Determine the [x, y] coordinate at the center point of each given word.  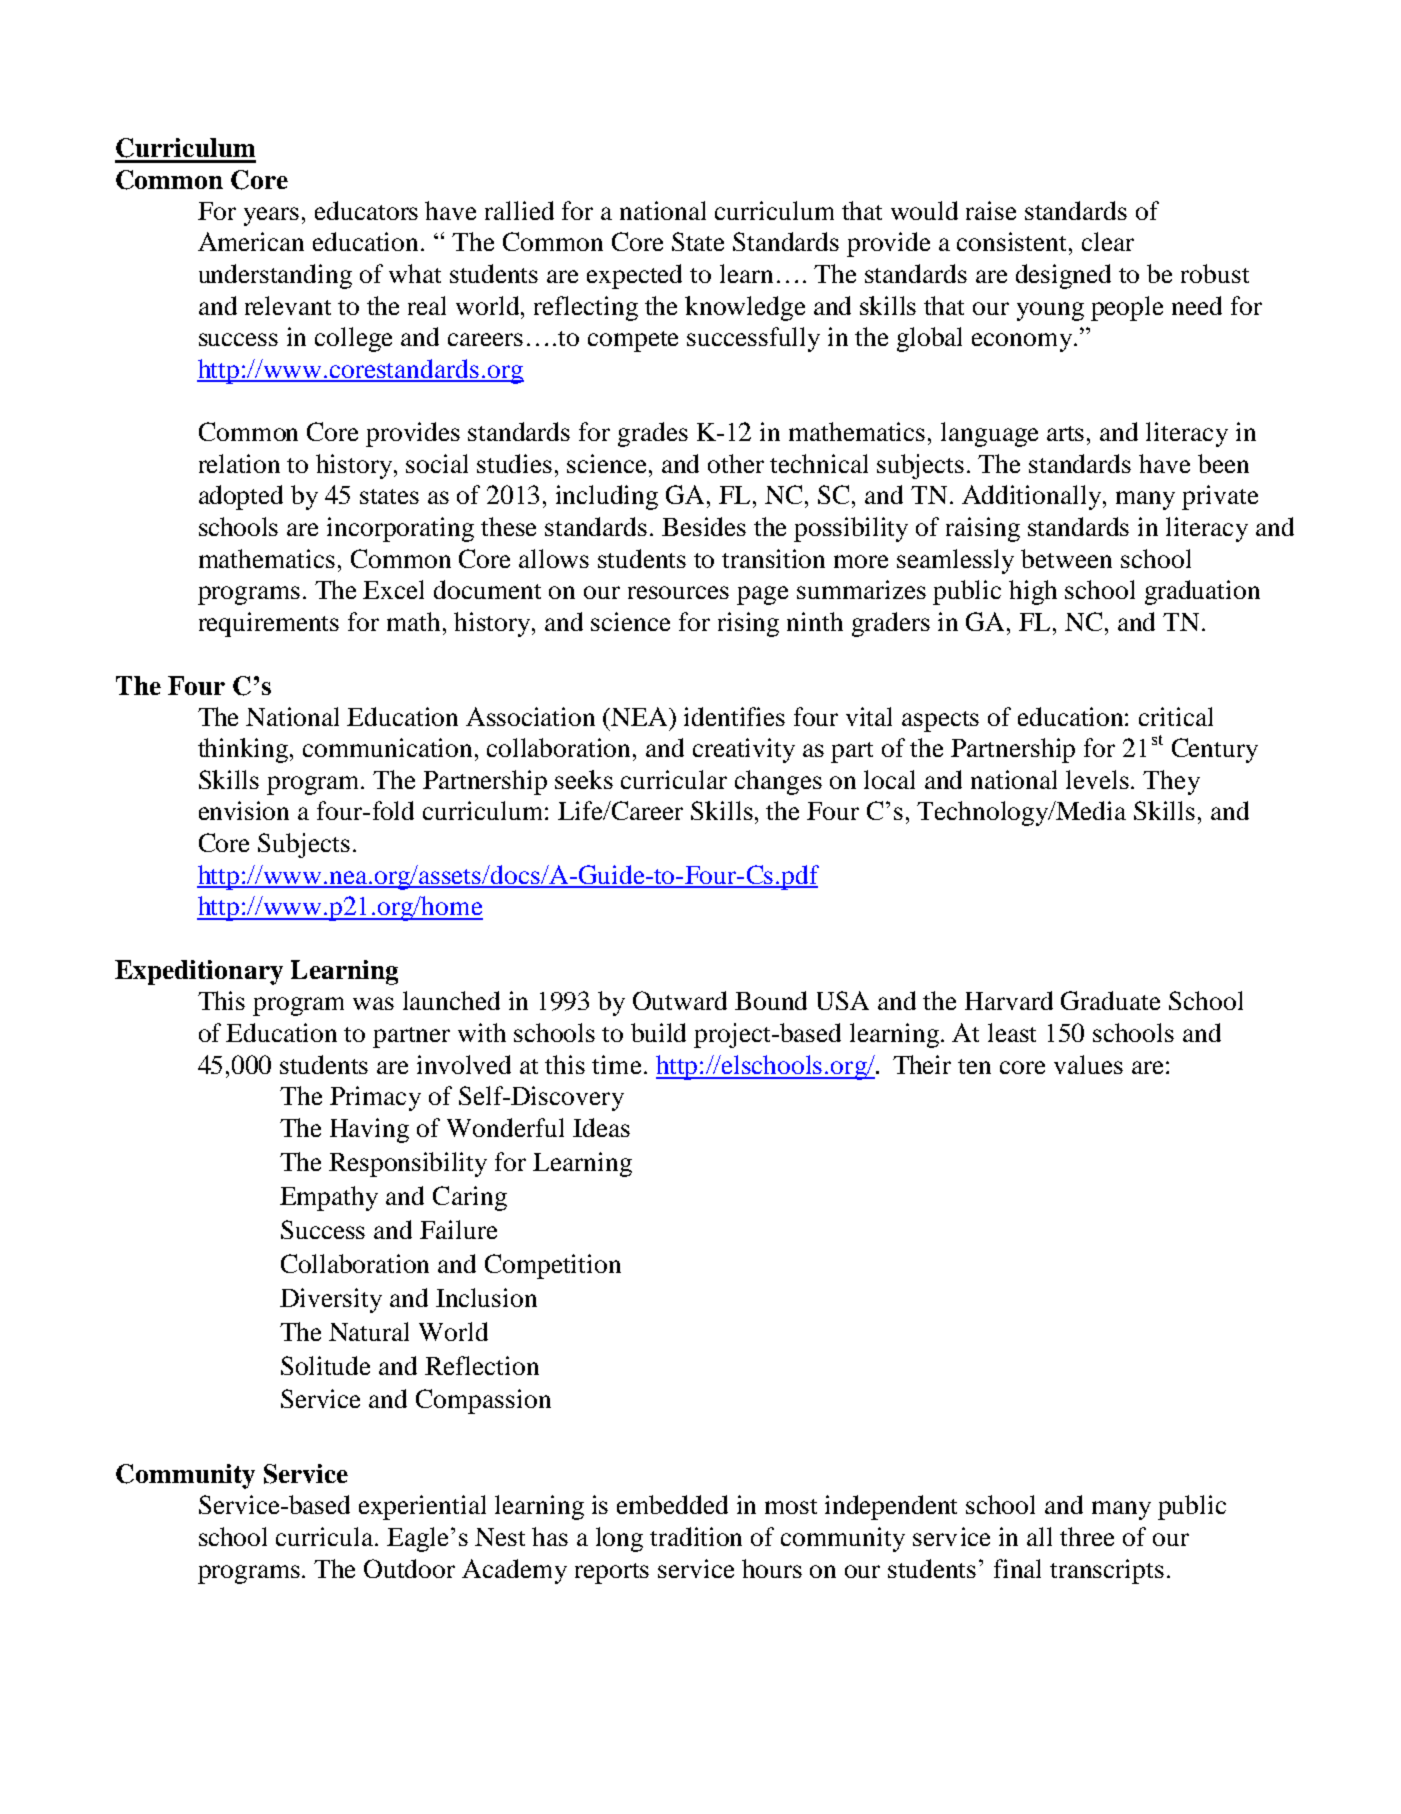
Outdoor [409, 1568]
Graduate [1110, 1000]
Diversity [331, 1300]
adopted [241, 497]
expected [634, 276]
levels [1099, 779]
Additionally [1031, 497]
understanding [275, 276]
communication [389, 747]
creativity [744, 750]
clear [1108, 241]
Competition [553, 1266]
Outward [680, 1000]
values [1088, 1064]
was [373, 1003]
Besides [704, 526]
